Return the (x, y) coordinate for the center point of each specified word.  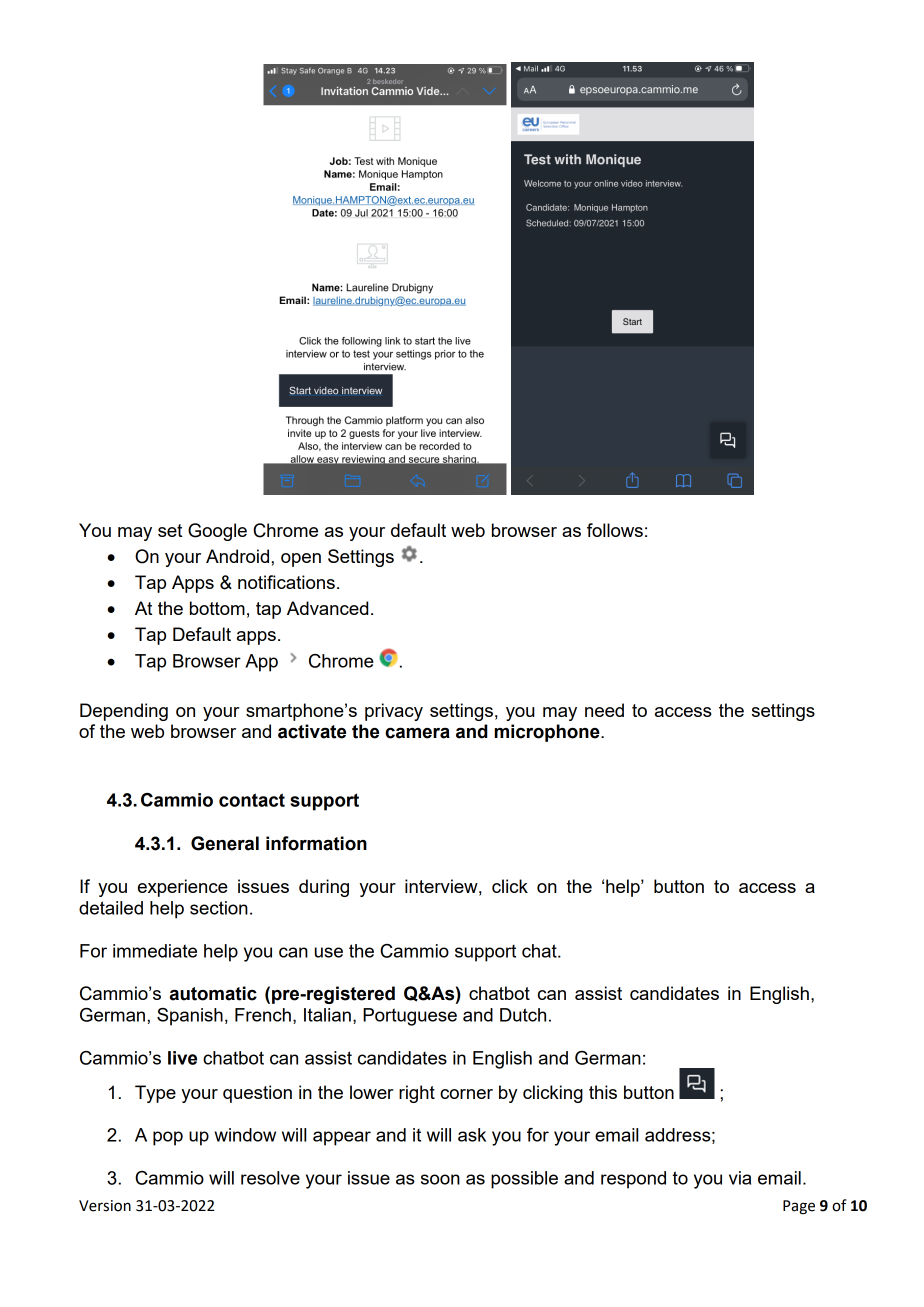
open (301, 560)
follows (615, 530)
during (324, 888)
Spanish (190, 1017)
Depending (124, 712)
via (740, 1178)
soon (440, 1179)
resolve (270, 1178)
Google (217, 532)
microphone (548, 733)
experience (183, 888)
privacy (394, 712)
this (603, 1092)
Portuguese (410, 1017)
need (604, 710)
